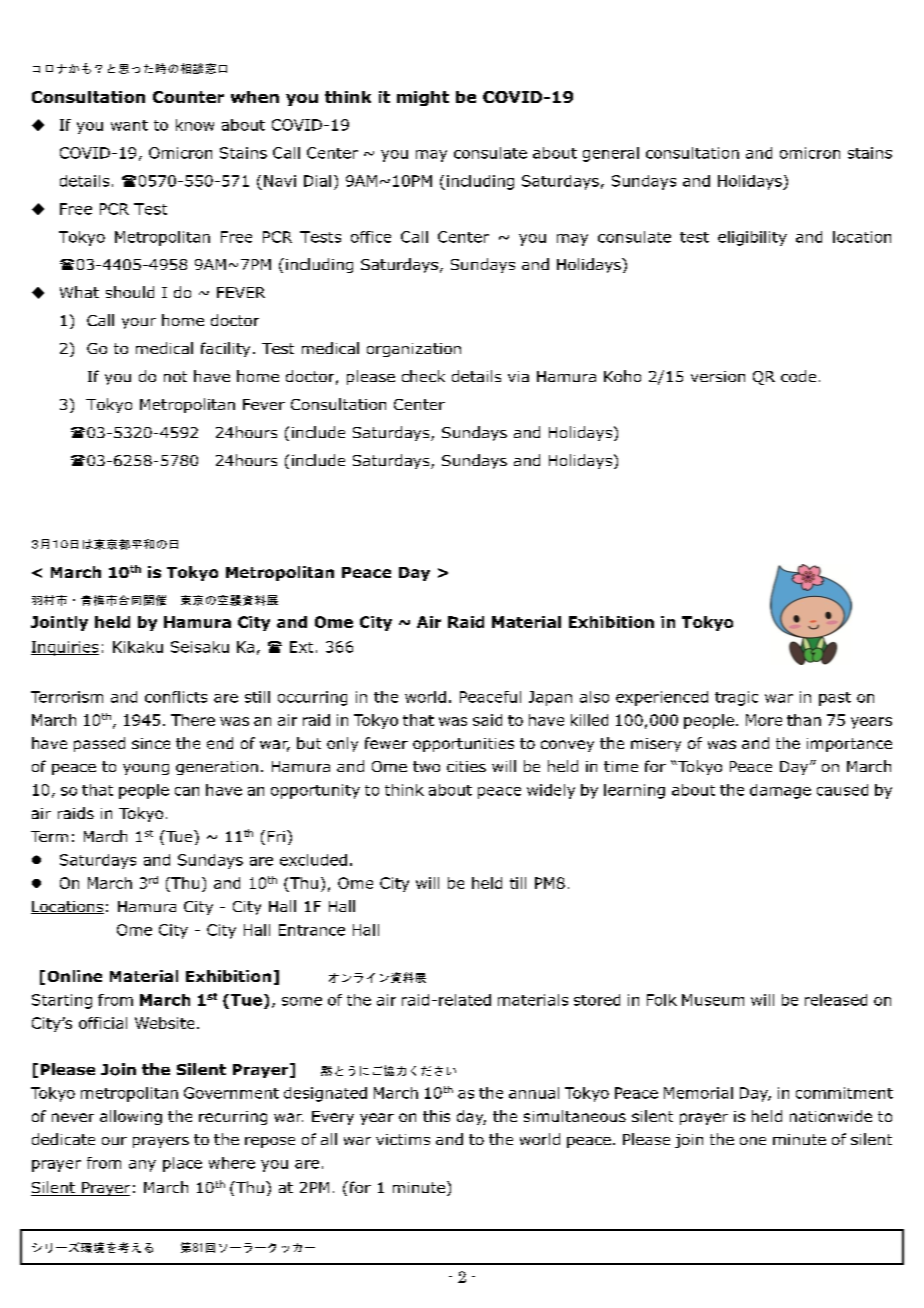 This document has height=1308, width=924. Describe the element at coordinates (736, 698) in the document. I see `tragic` at that location.
